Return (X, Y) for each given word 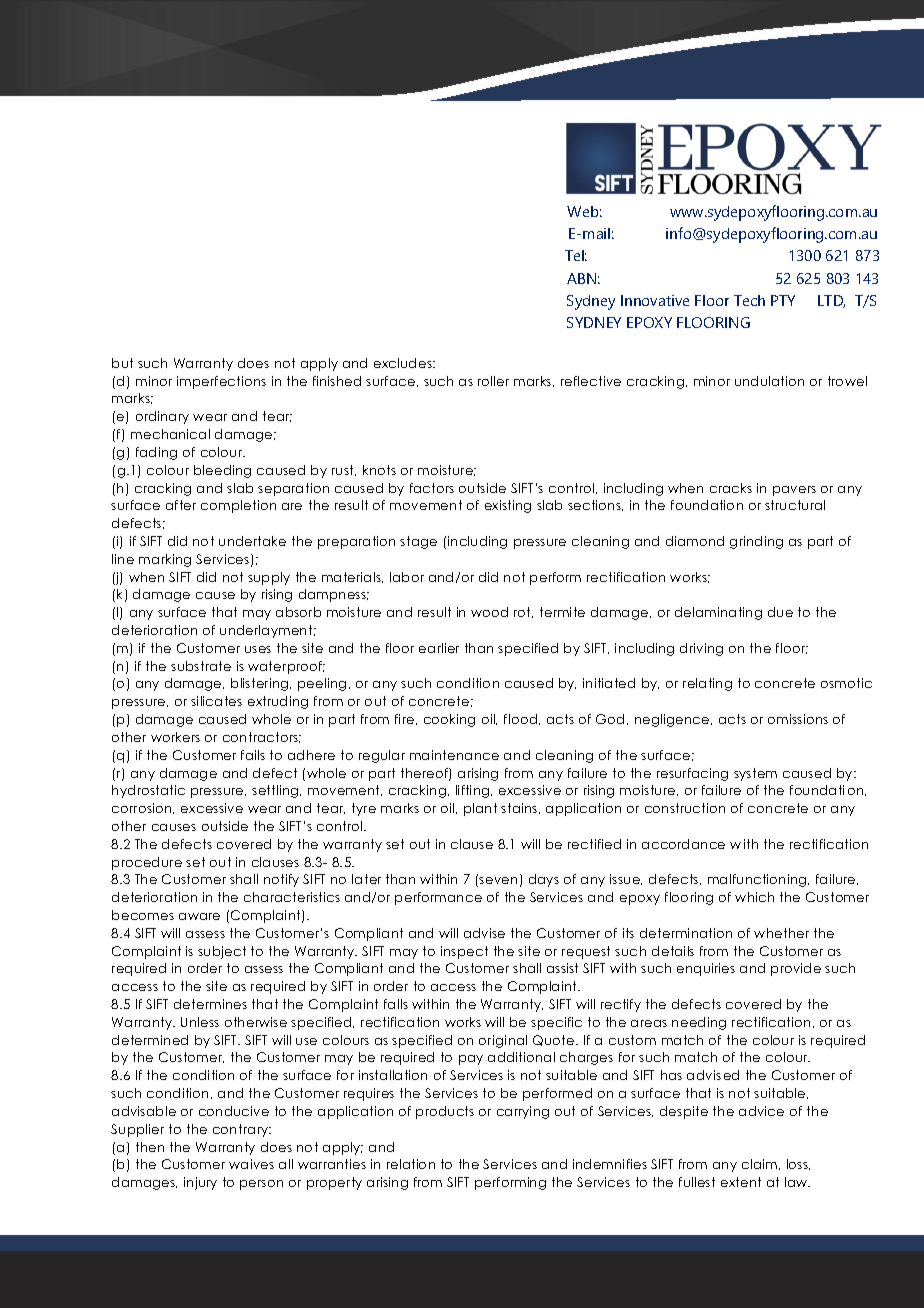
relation (411, 1164)
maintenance (454, 755)
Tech (749, 300)
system (755, 774)
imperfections (221, 382)
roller (493, 381)
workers (175, 737)
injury (200, 1183)
